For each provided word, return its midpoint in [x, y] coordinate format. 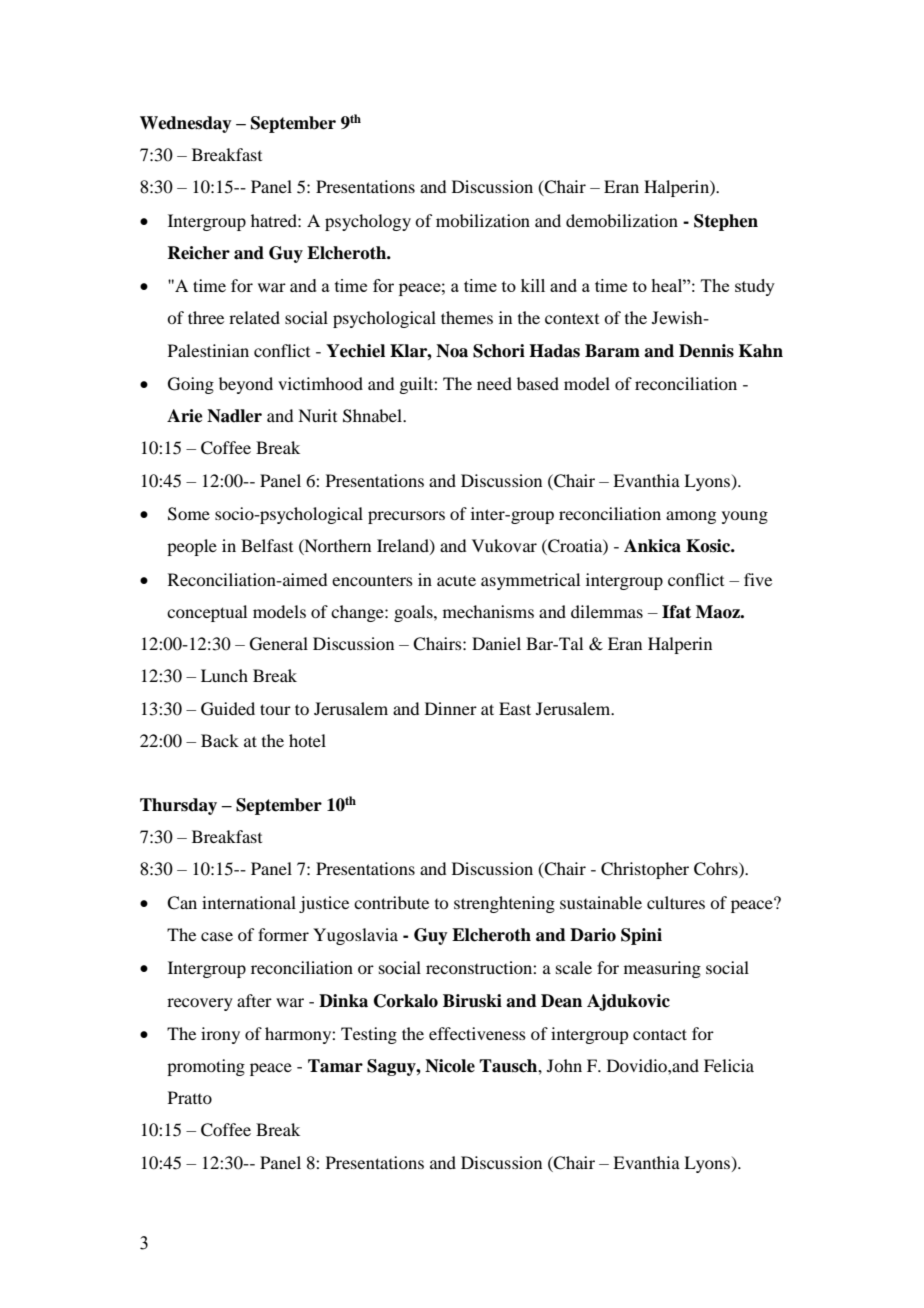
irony [220, 1035]
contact [660, 1034]
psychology [368, 222]
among [691, 517]
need [494, 383]
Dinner [451, 708]
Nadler [234, 416]
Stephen [726, 222]
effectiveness [477, 1033]
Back [220, 740]
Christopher [645, 870]
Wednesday [186, 124]
